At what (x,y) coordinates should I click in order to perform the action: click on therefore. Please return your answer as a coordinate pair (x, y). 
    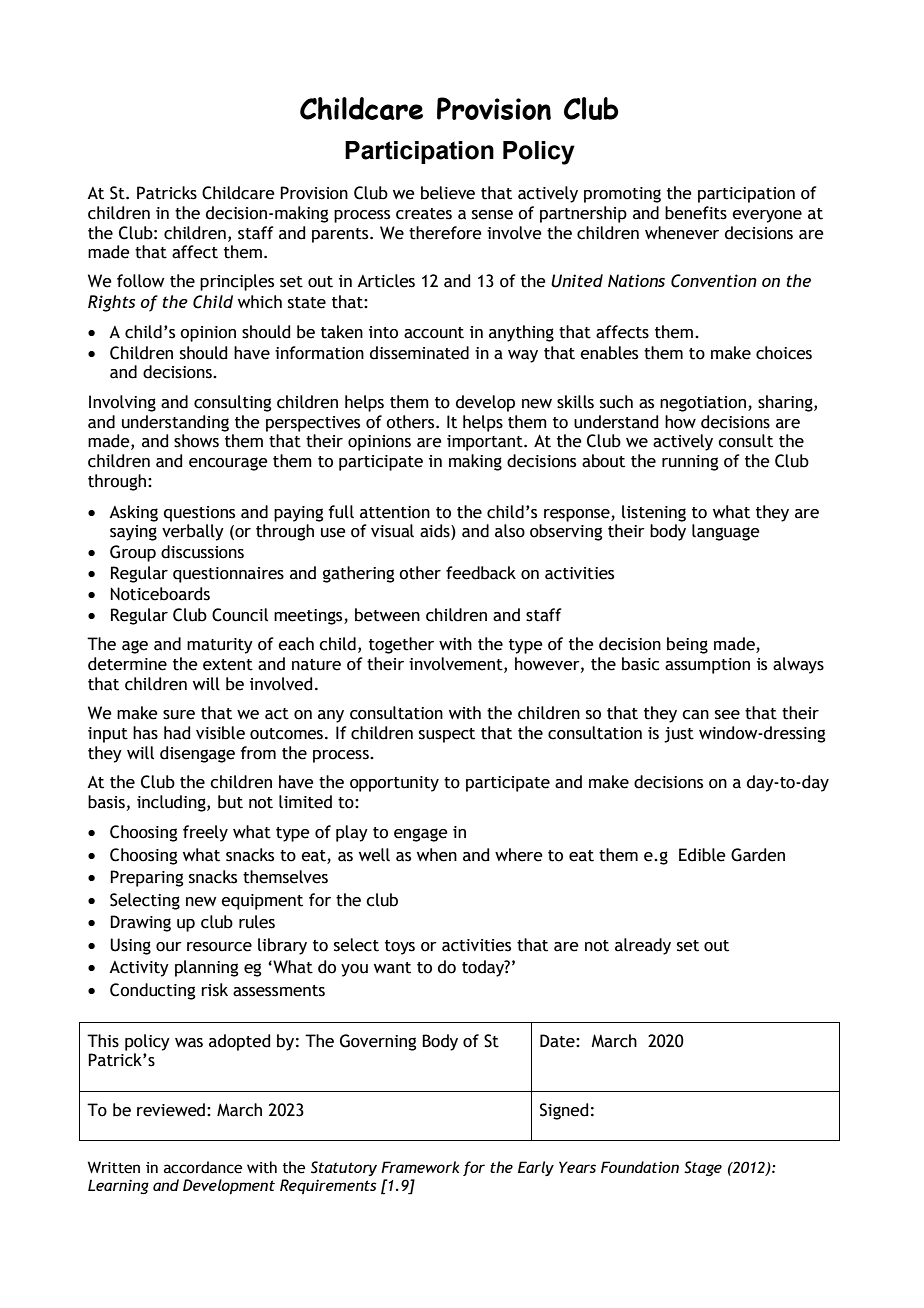
    Looking at the image, I should click on (445, 233).
